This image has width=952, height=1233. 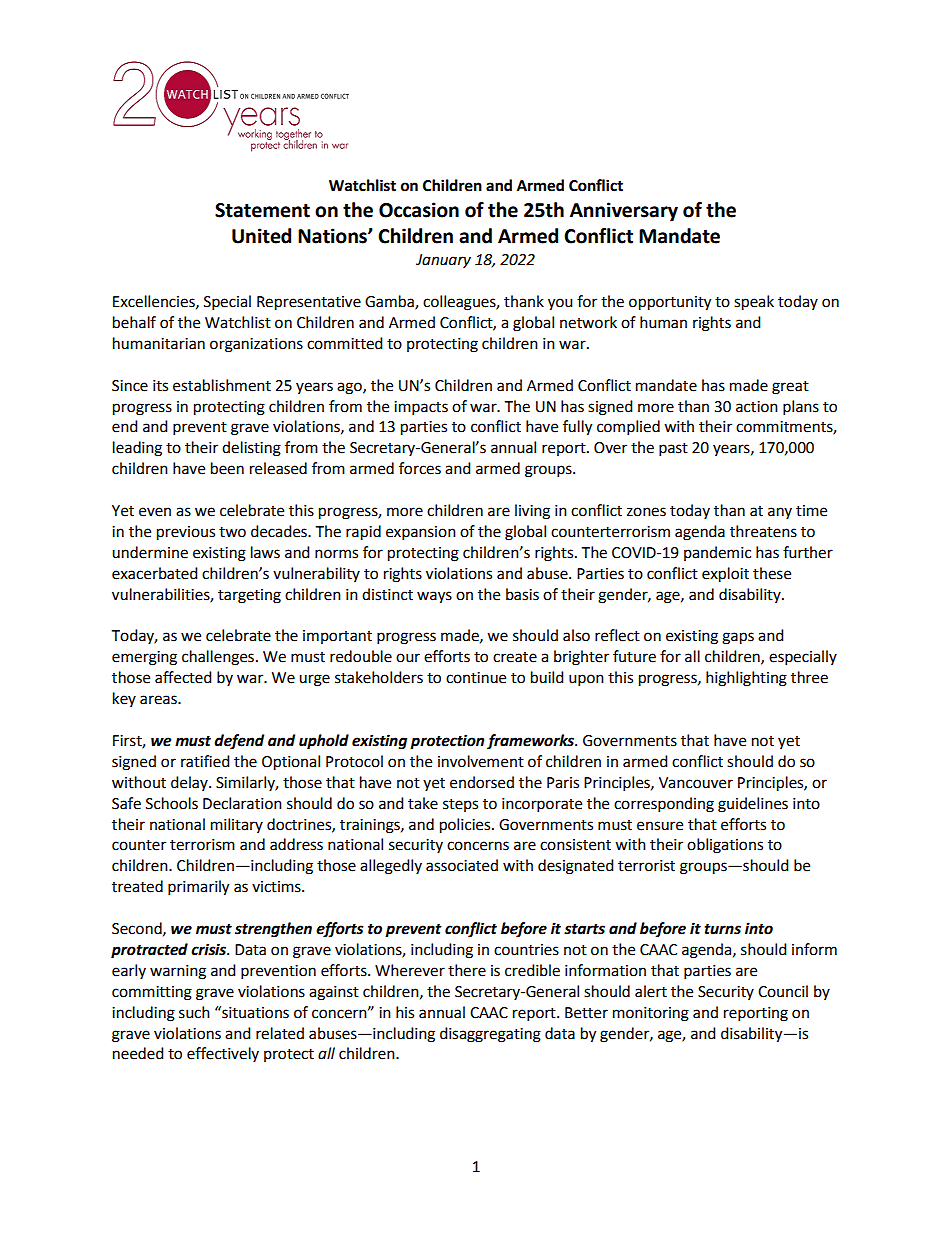 I want to click on challenges, so click(x=218, y=658).
